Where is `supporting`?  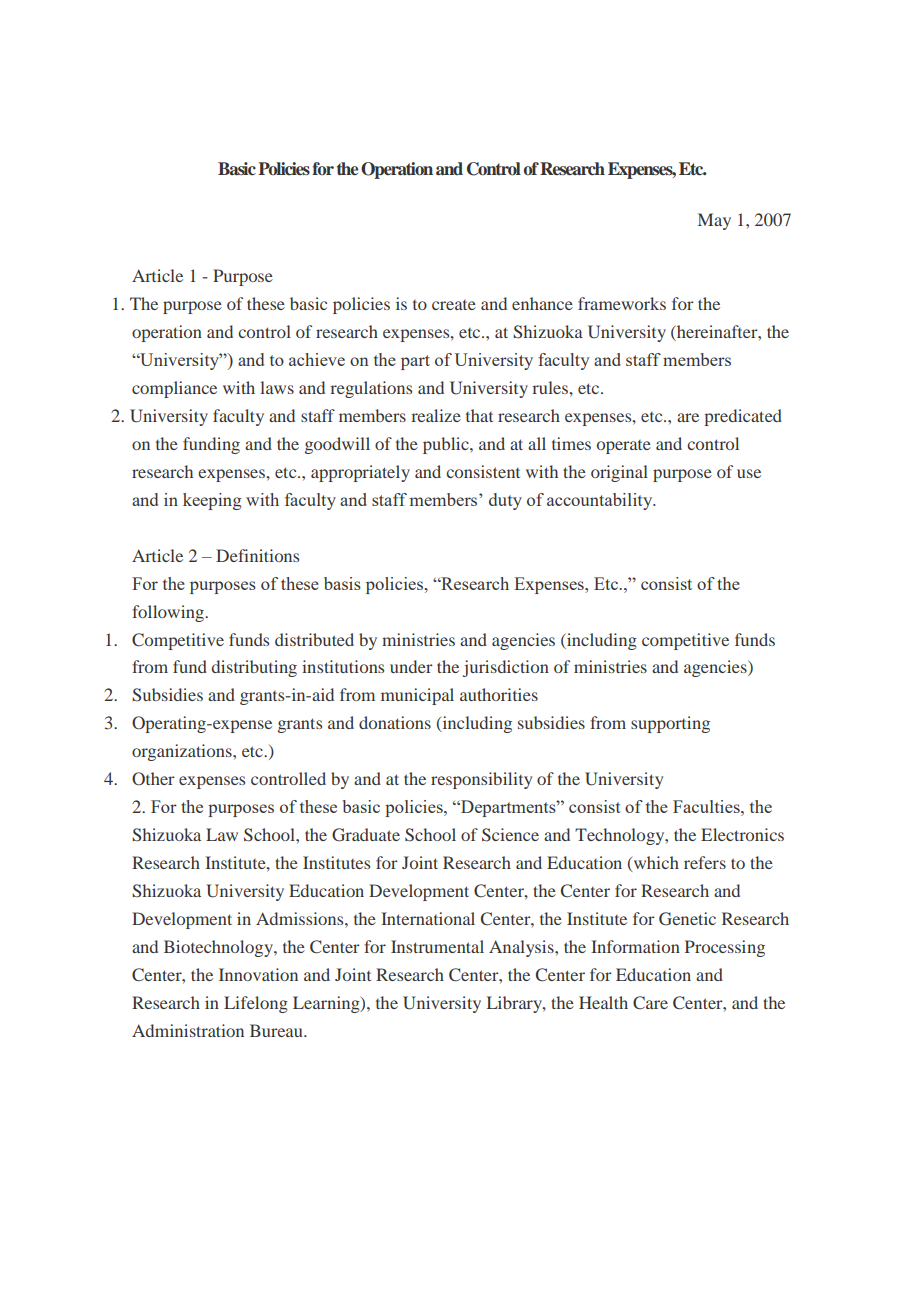 supporting is located at coordinates (670, 724).
